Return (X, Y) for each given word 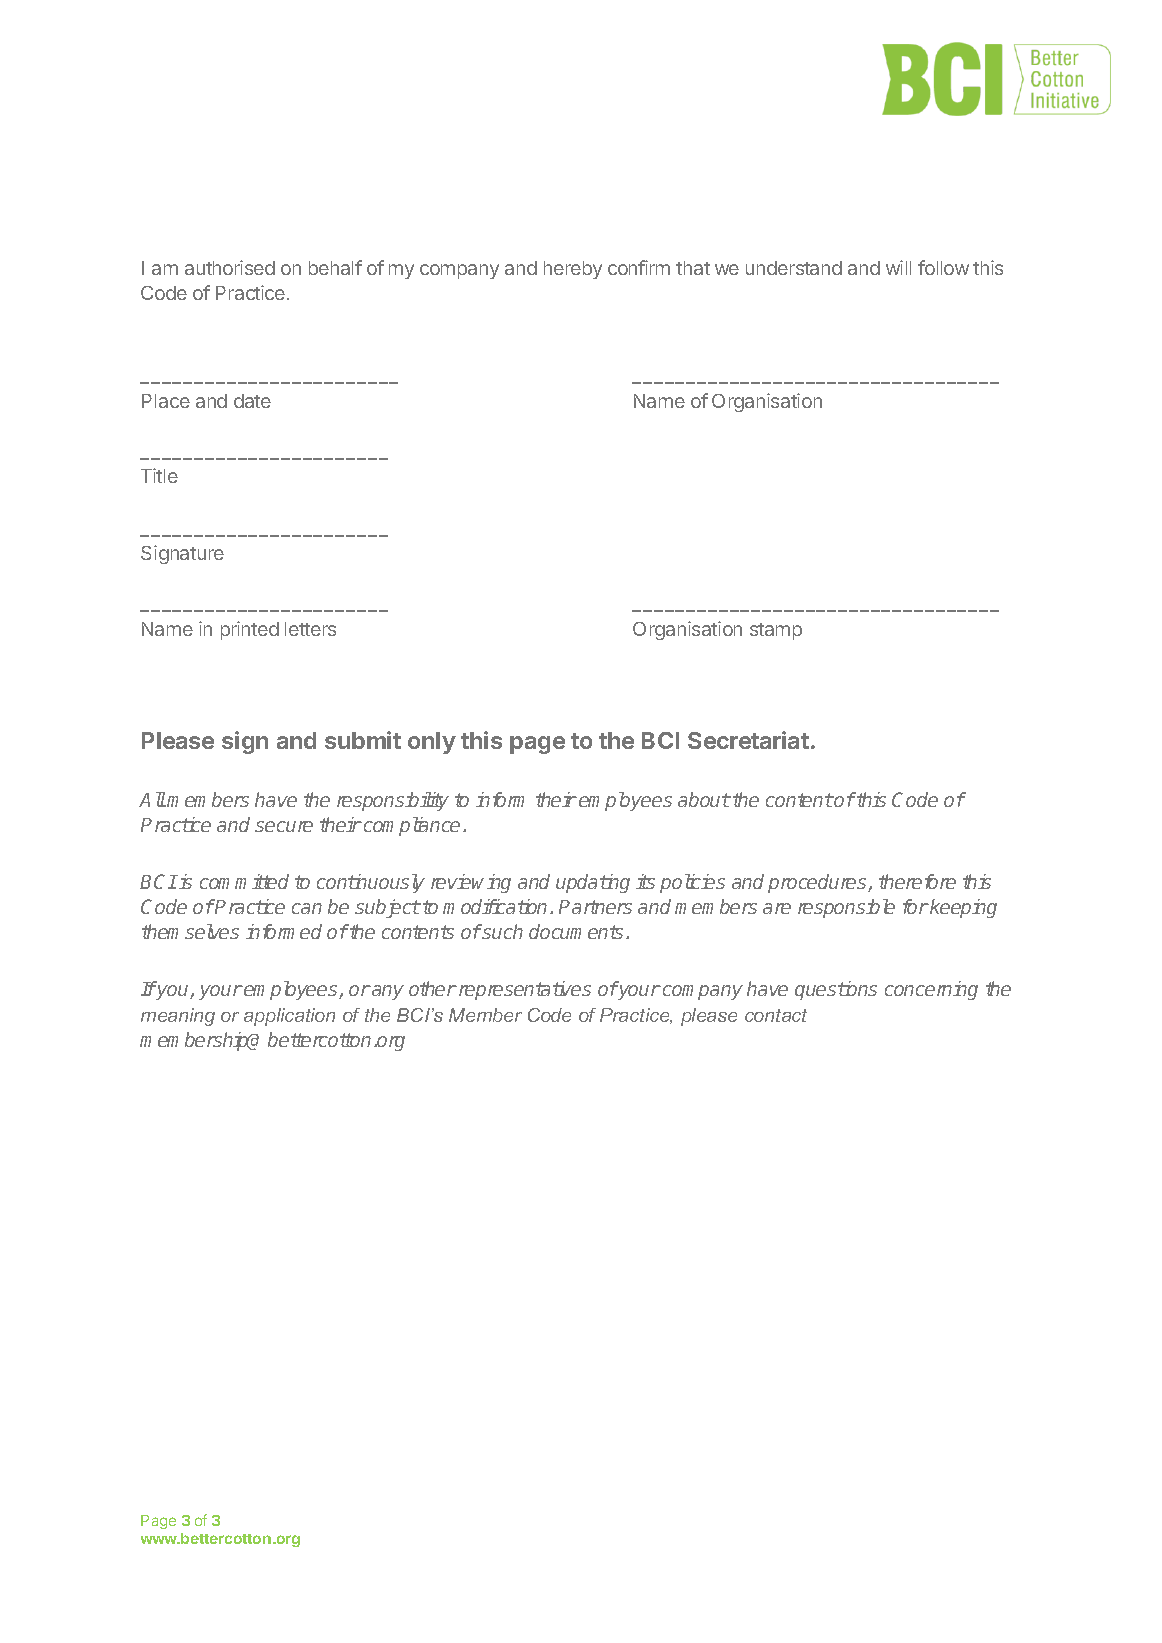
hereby (573, 270)
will (898, 267)
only (432, 743)
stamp (776, 631)
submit (363, 740)
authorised (230, 267)
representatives (525, 990)
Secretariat (748, 740)
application (289, 1017)
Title (159, 475)
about (704, 799)
